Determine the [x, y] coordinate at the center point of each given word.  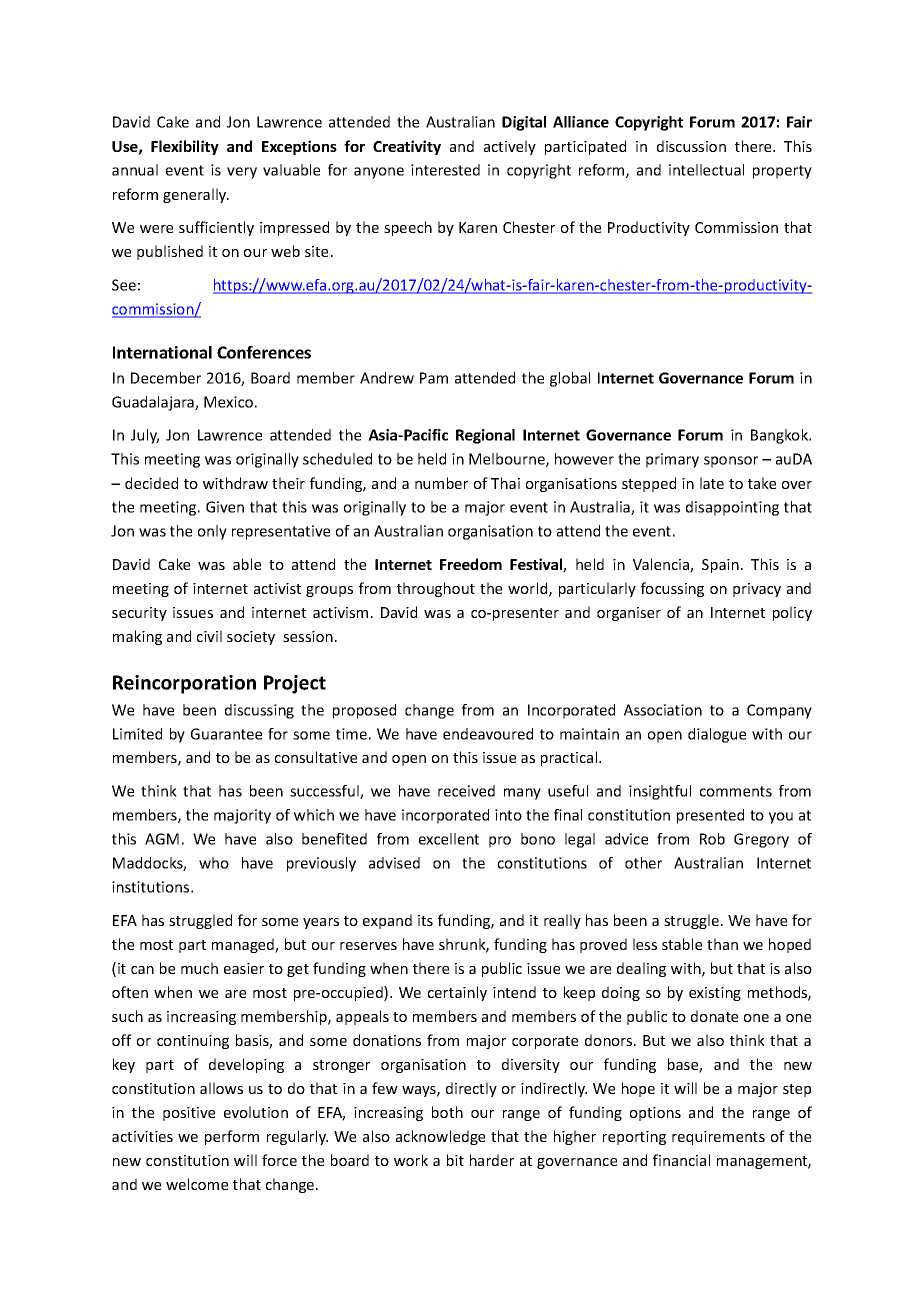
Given [225, 507]
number [441, 483]
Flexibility [185, 147]
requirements [718, 1138]
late [712, 483]
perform [232, 1137]
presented [710, 816]
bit [455, 1160]
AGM [162, 839]
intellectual [706, 170]
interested [445, 170]
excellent [449, 839]
